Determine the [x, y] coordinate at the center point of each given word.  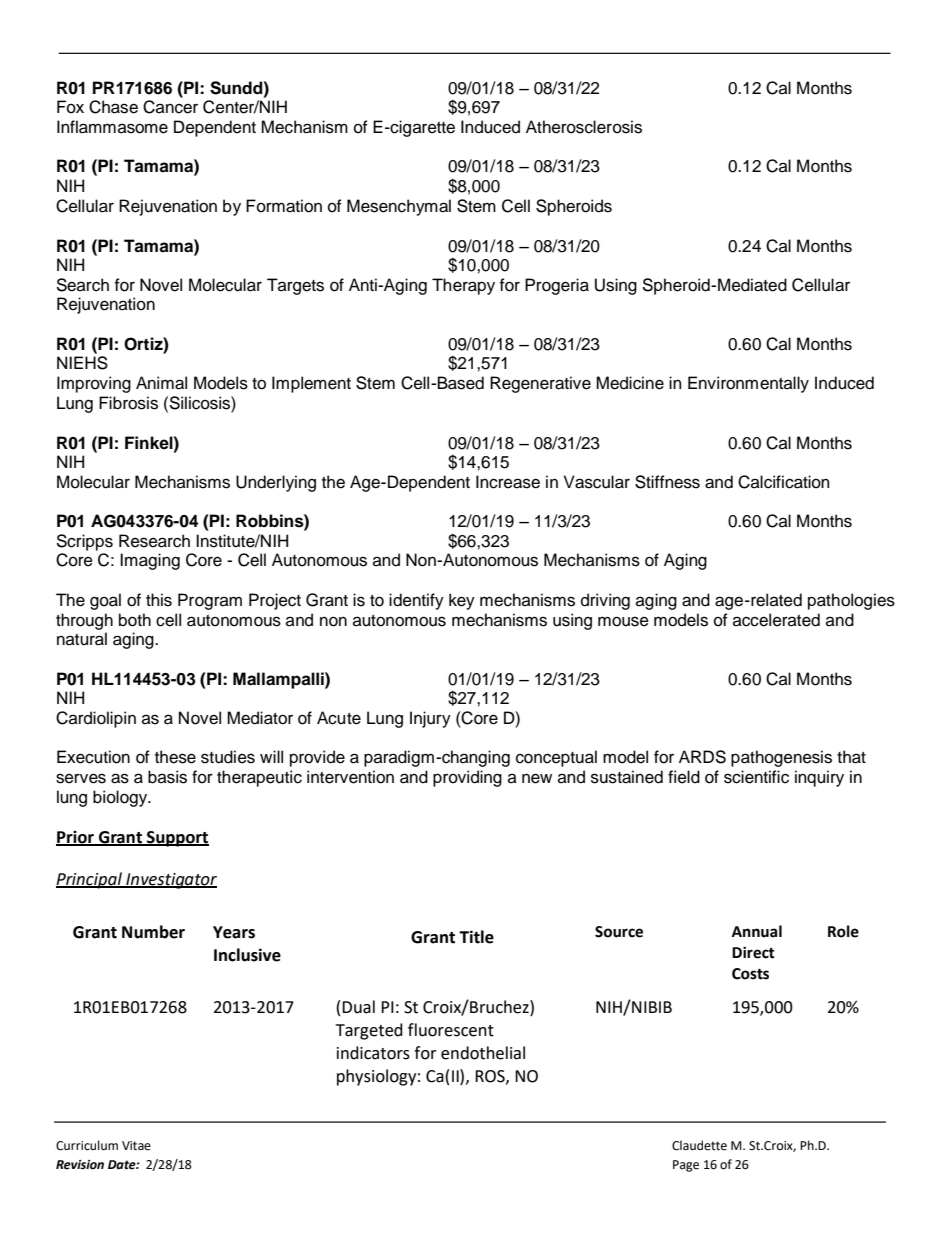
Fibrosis [128, 403]
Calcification [784, 482]
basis [167, 777]
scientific [756, 777]
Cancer [170, 107]
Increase [508, 482]
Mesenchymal [399, 207]
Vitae [136, 1146]
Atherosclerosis [584, 127]
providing [467, 778]
